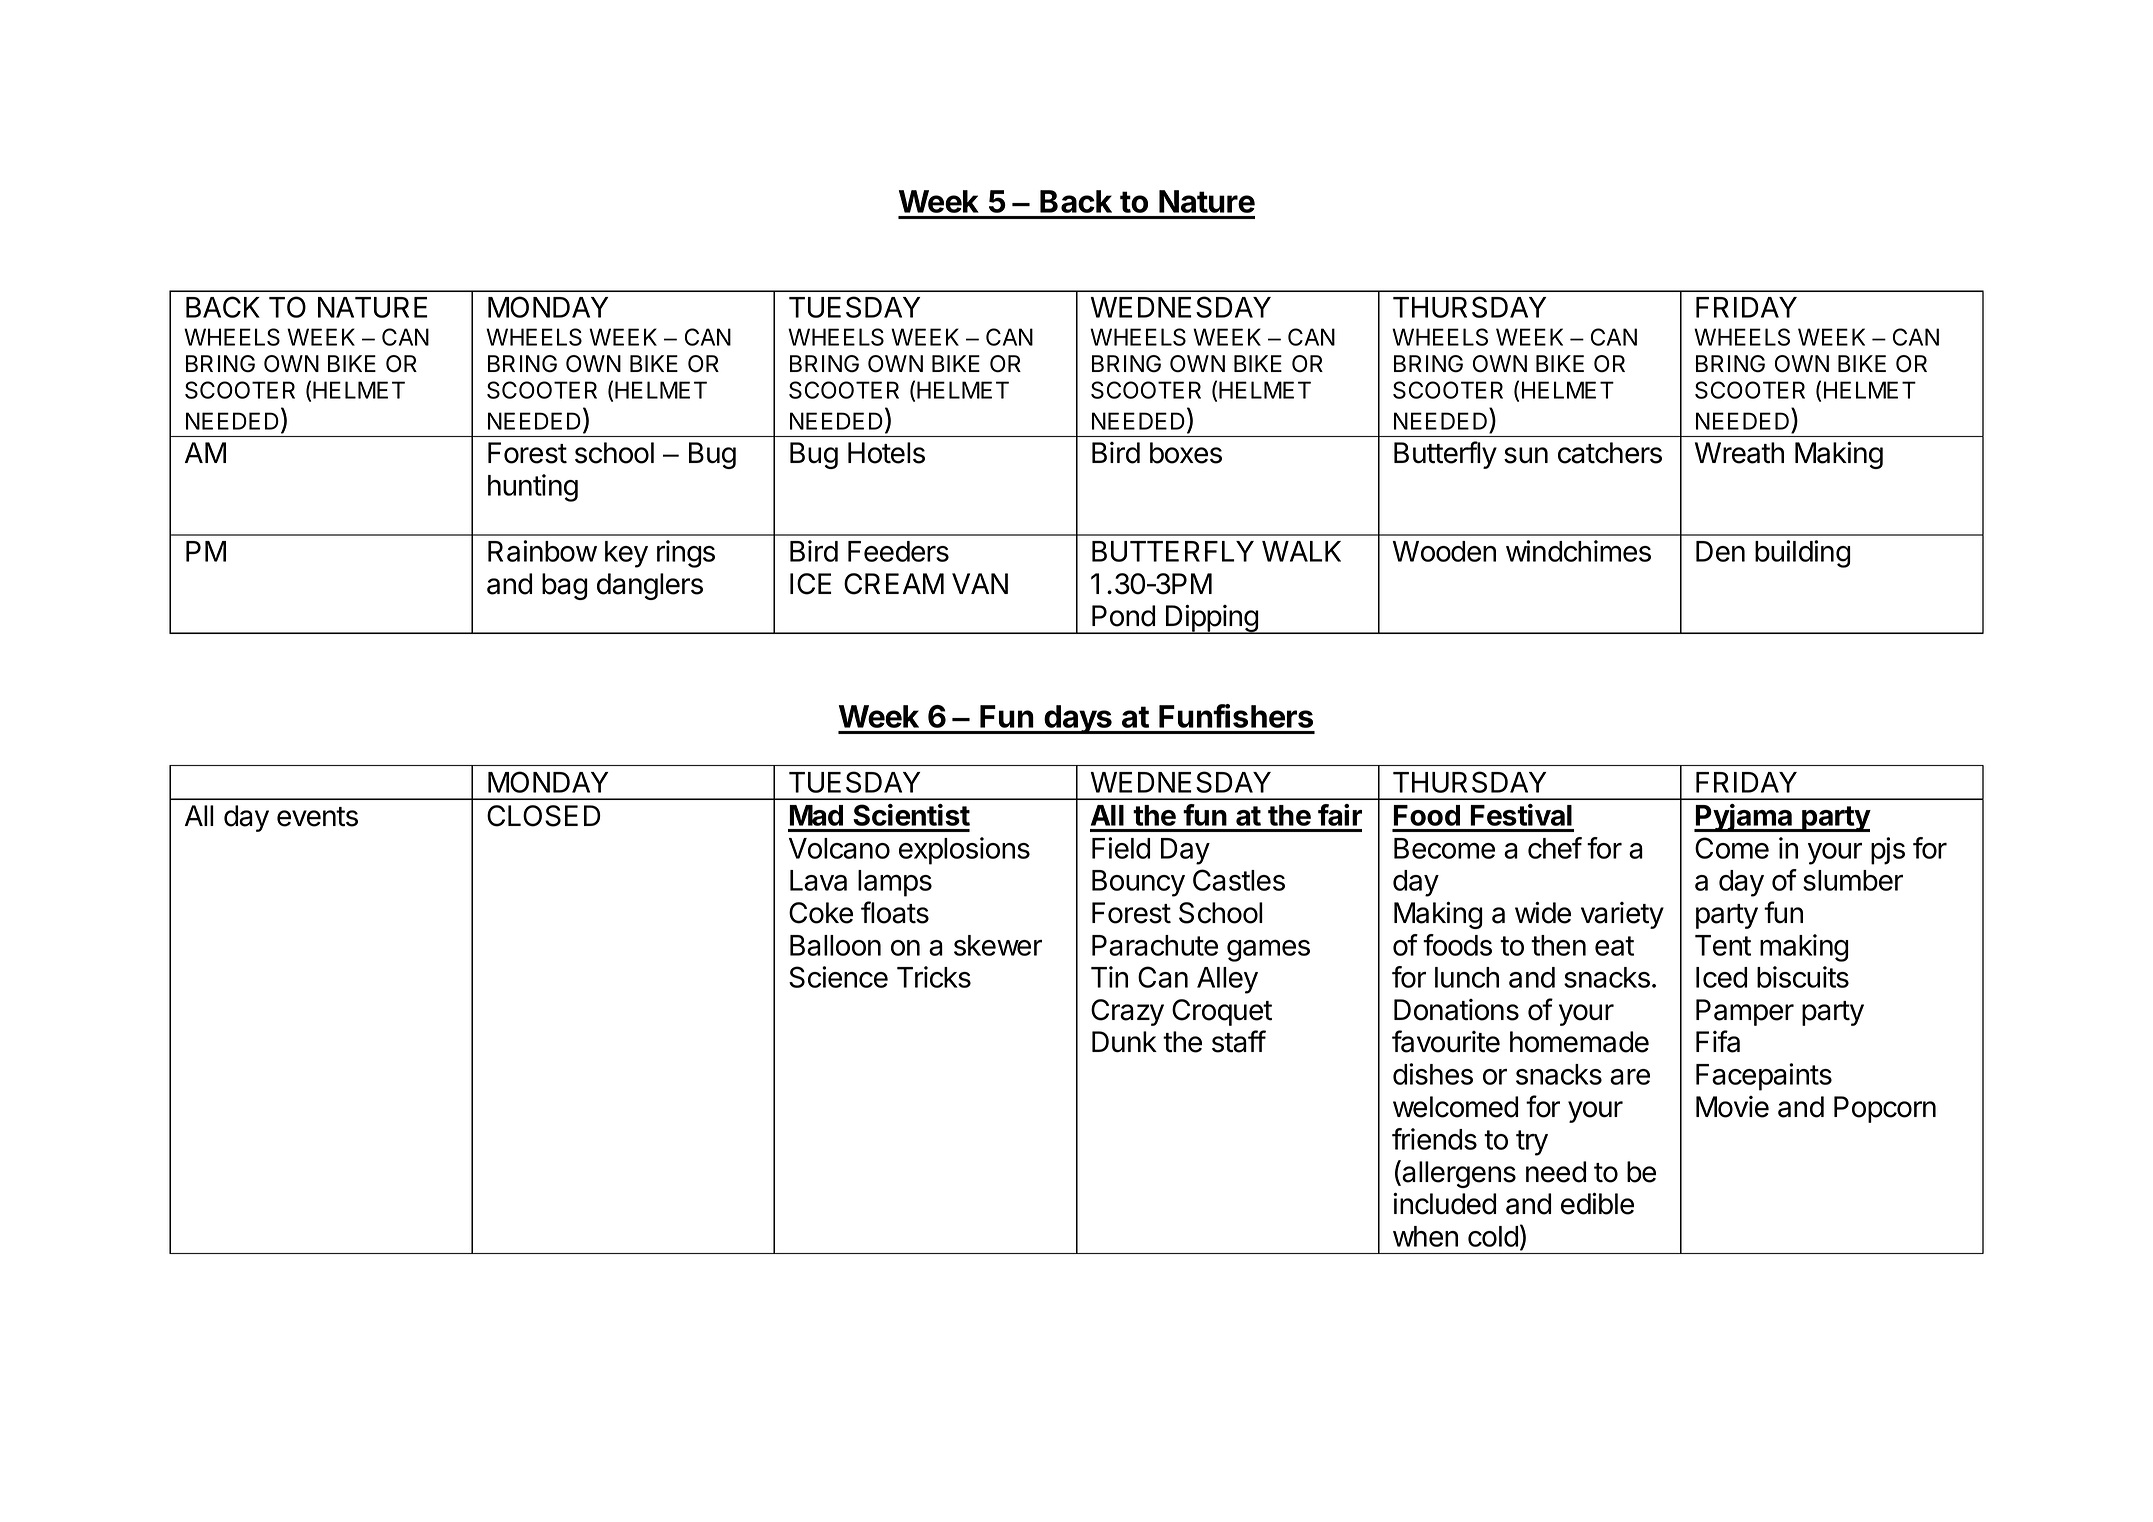 The width and height of the document is (2153, 1522). Describe the element at coordinates (1121, 848) in the document. I see `Field` at that location.
